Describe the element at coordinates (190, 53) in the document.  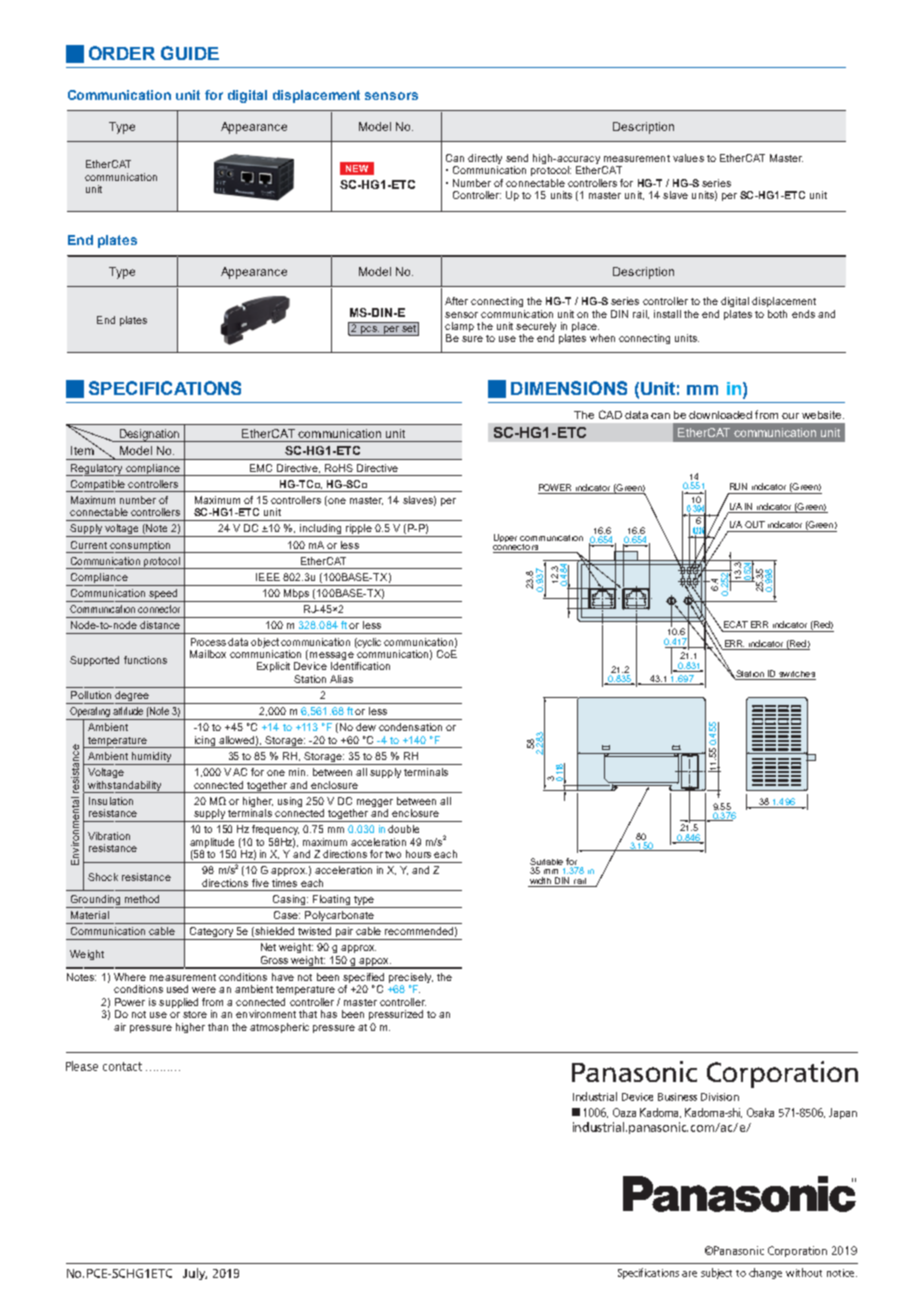
I see `GUIDE` at that location.
